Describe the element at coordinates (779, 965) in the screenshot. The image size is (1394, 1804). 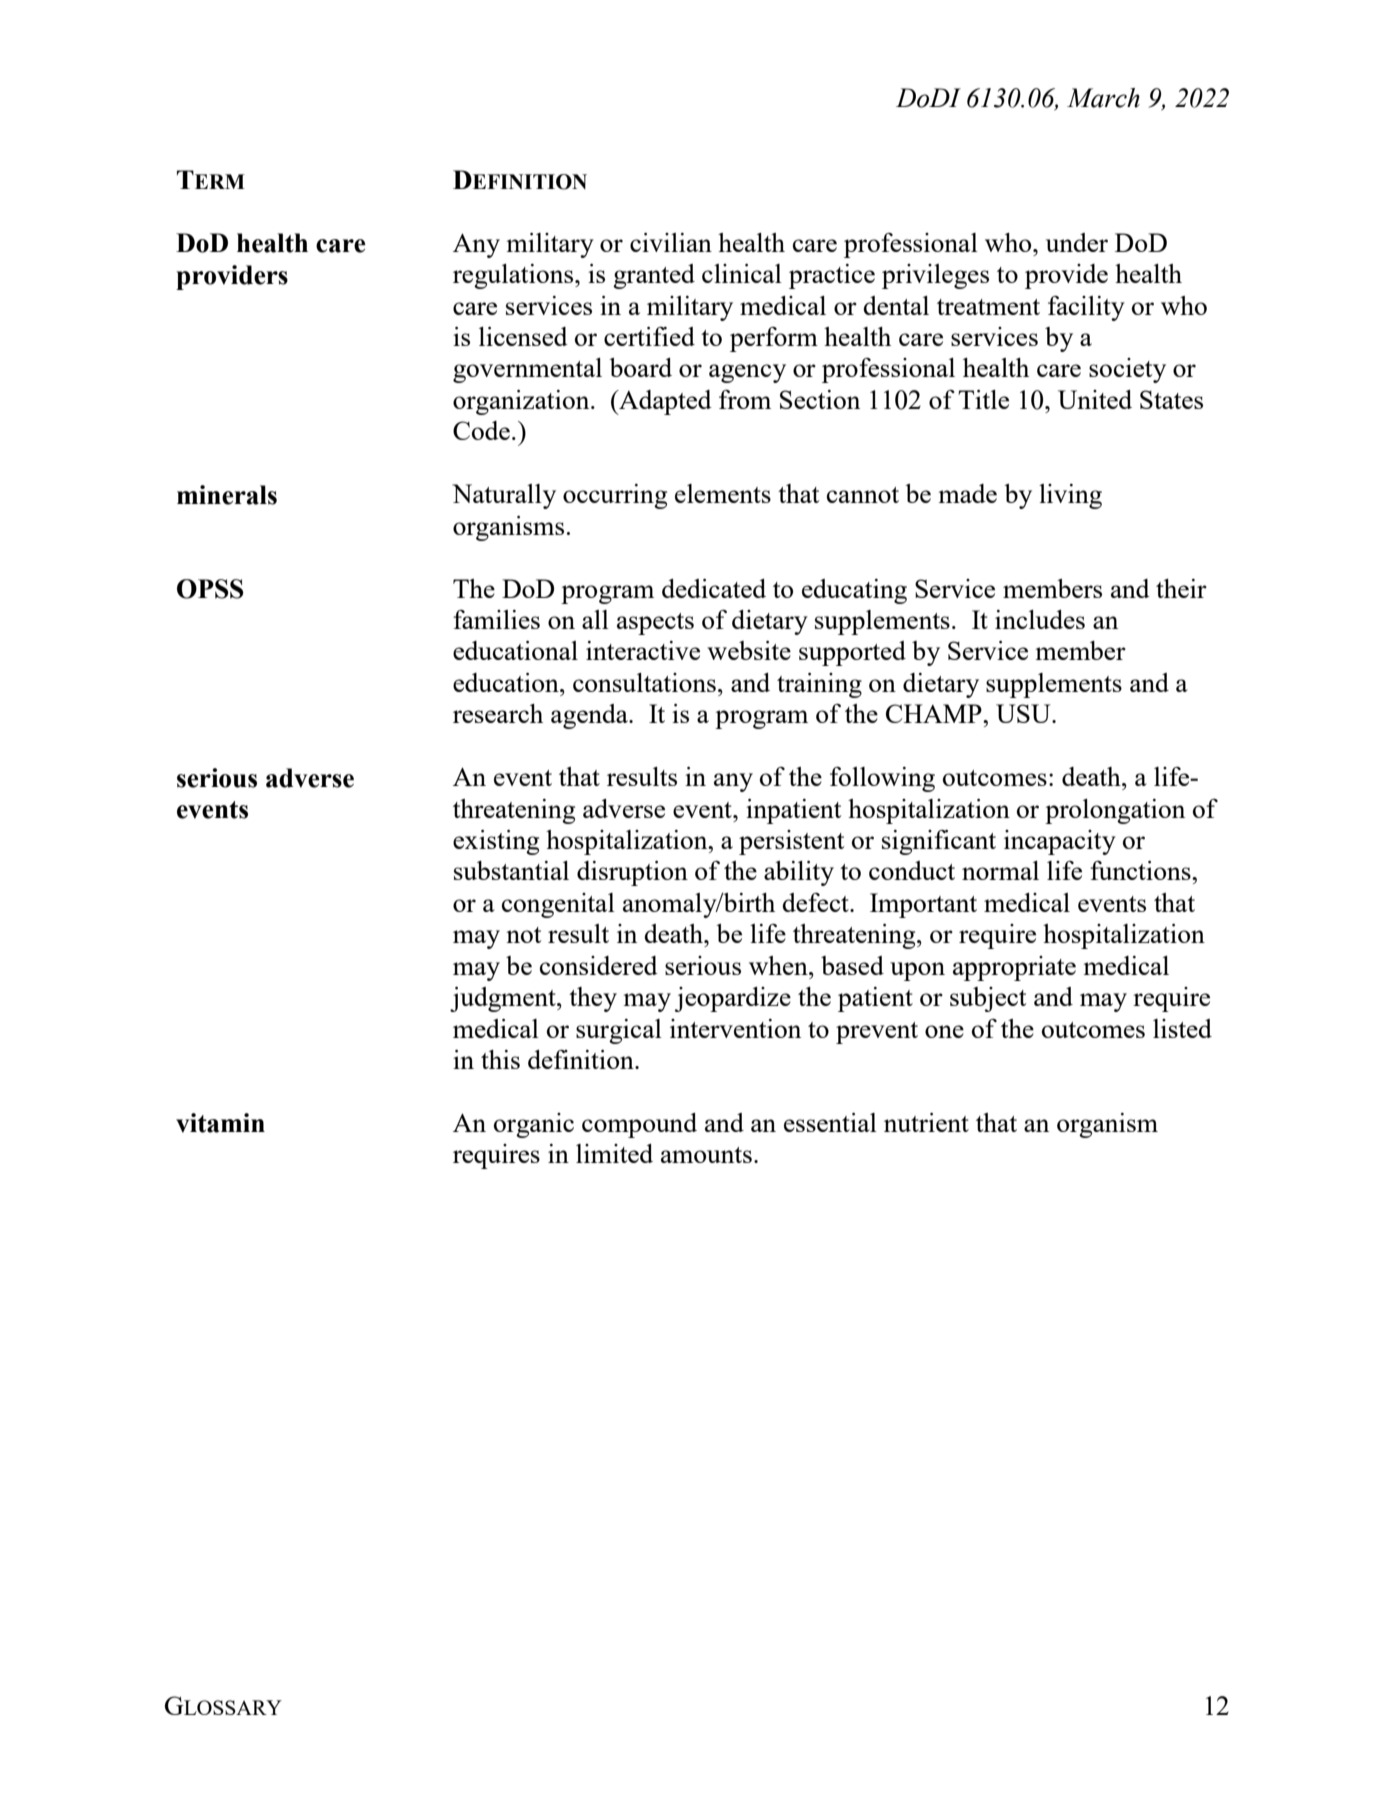
I see `when` at that location.
